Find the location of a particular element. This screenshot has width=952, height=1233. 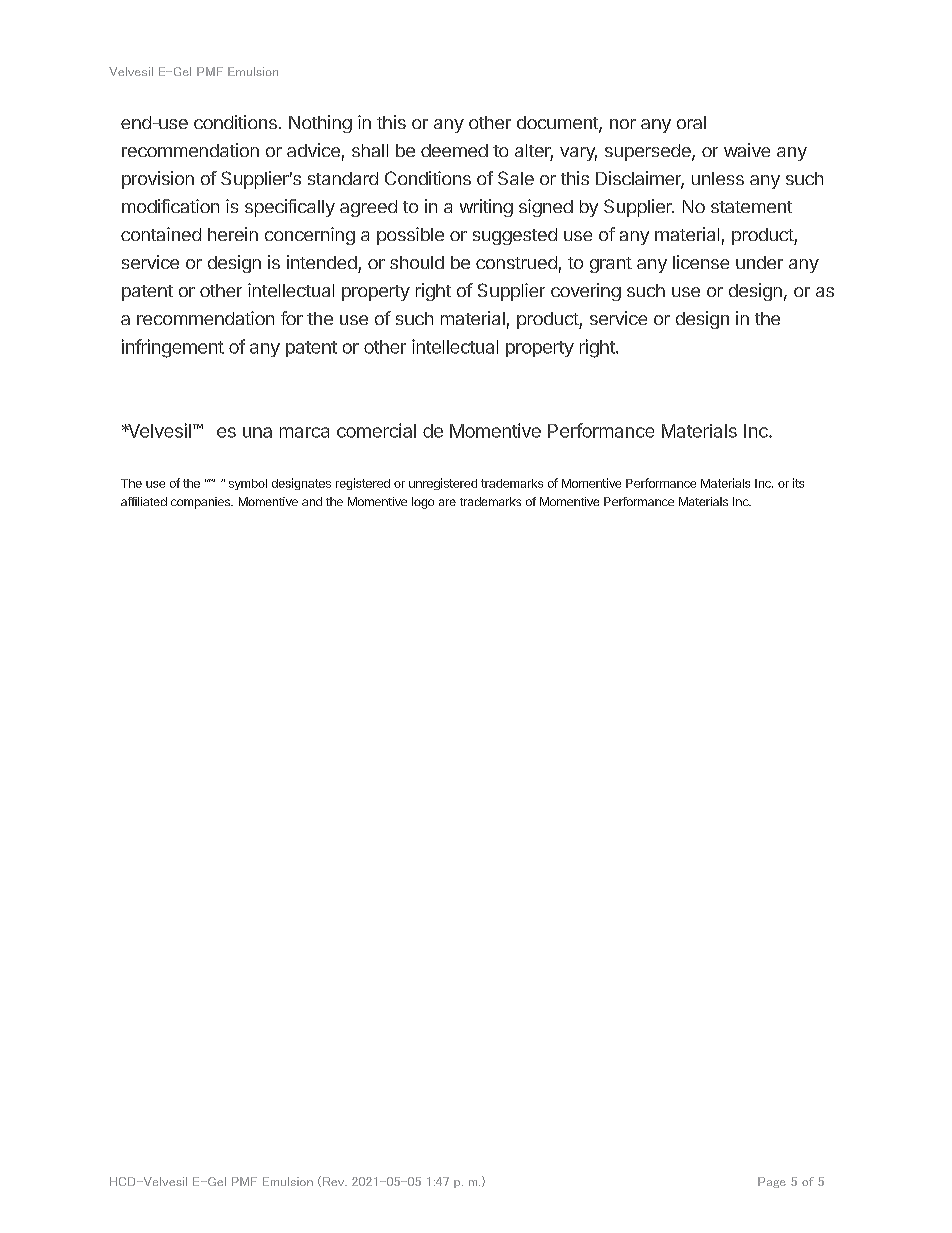

Page is located at coordinates (772, 1182).
